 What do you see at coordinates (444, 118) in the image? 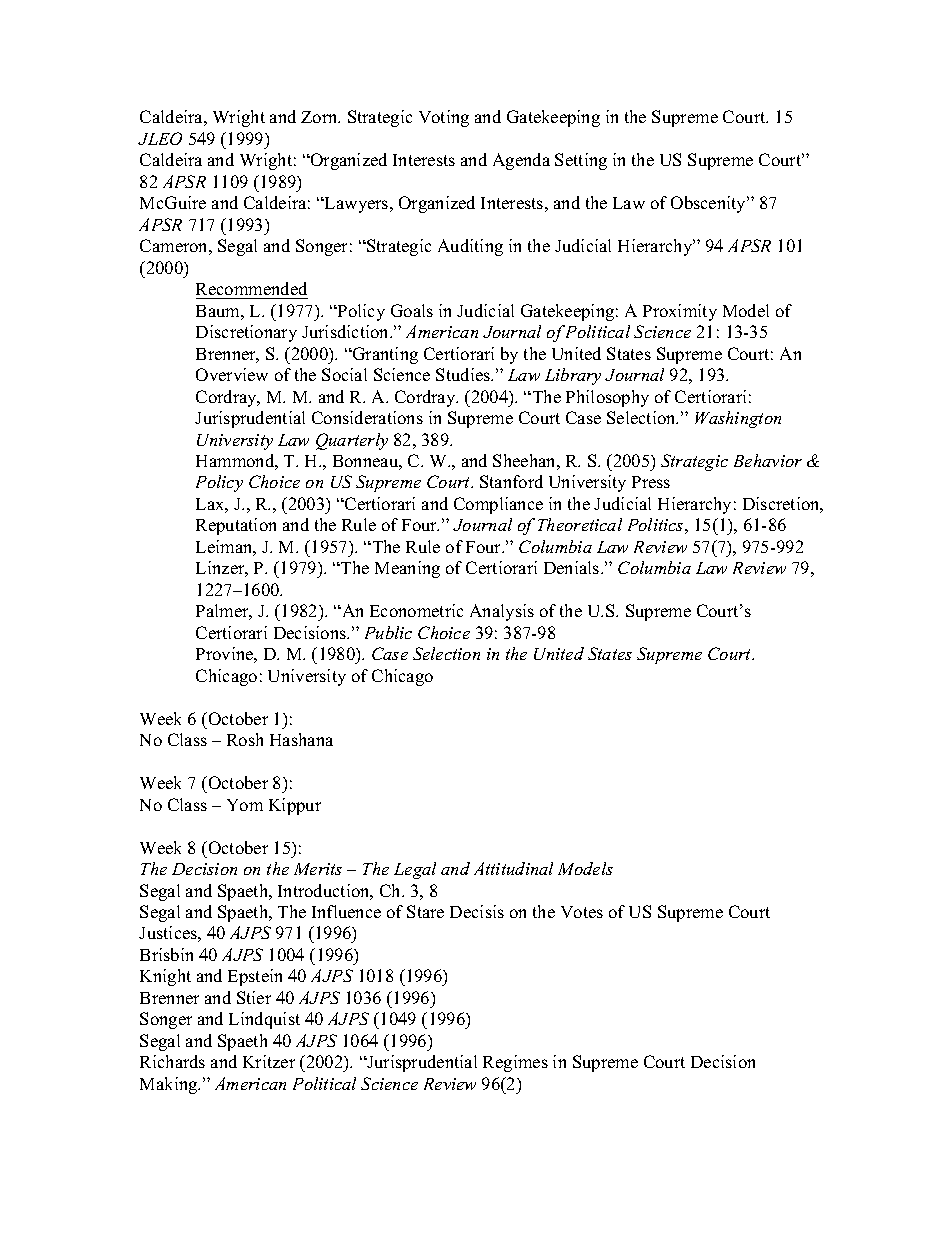
I see `Voting` at bounding box center [444, 118].
